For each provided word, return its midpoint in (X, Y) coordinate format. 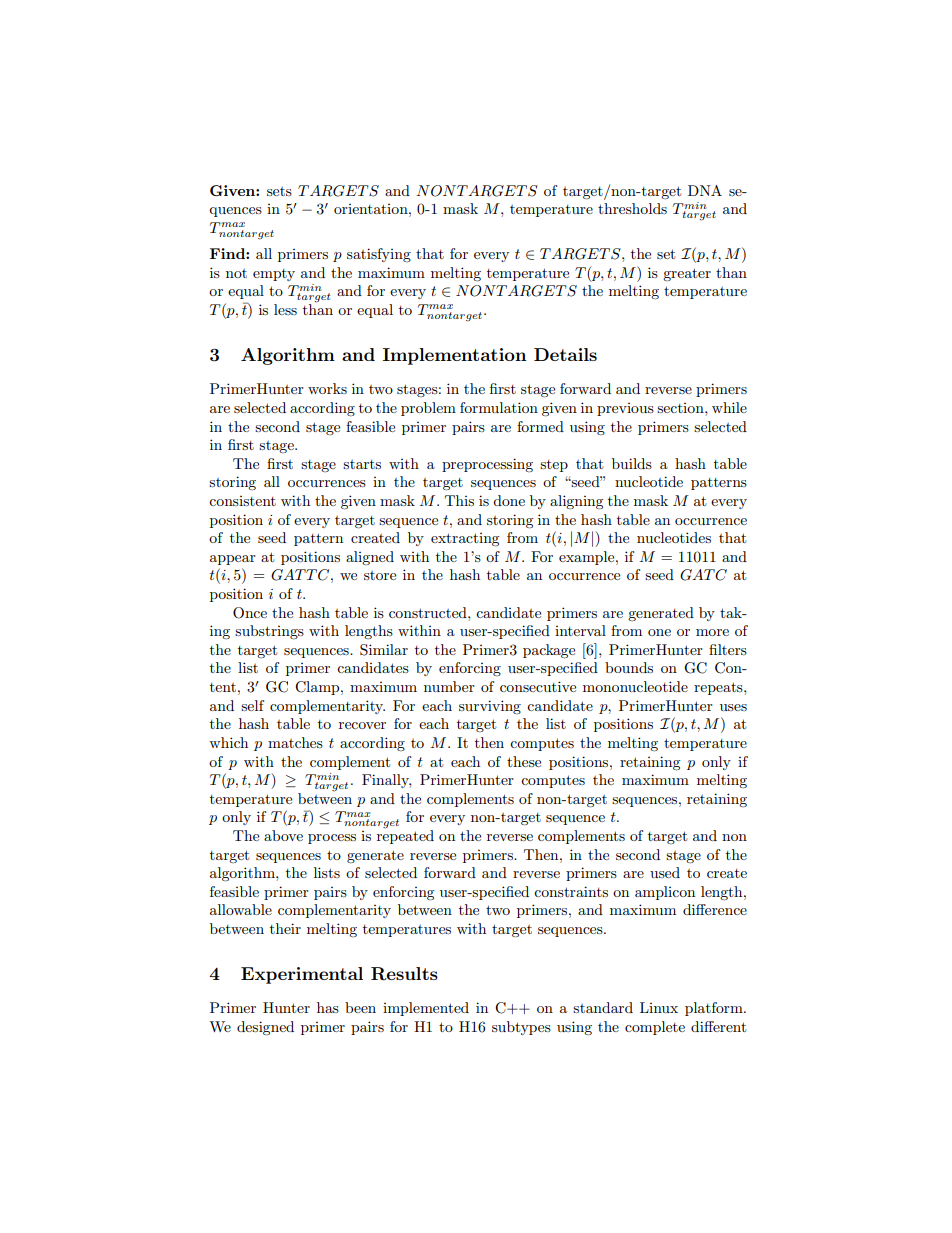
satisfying (379, 255)
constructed (429, 612)
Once (250, 613)
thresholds (632, 208)
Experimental (302, 975)
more (712, 632)
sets (279, 191)
